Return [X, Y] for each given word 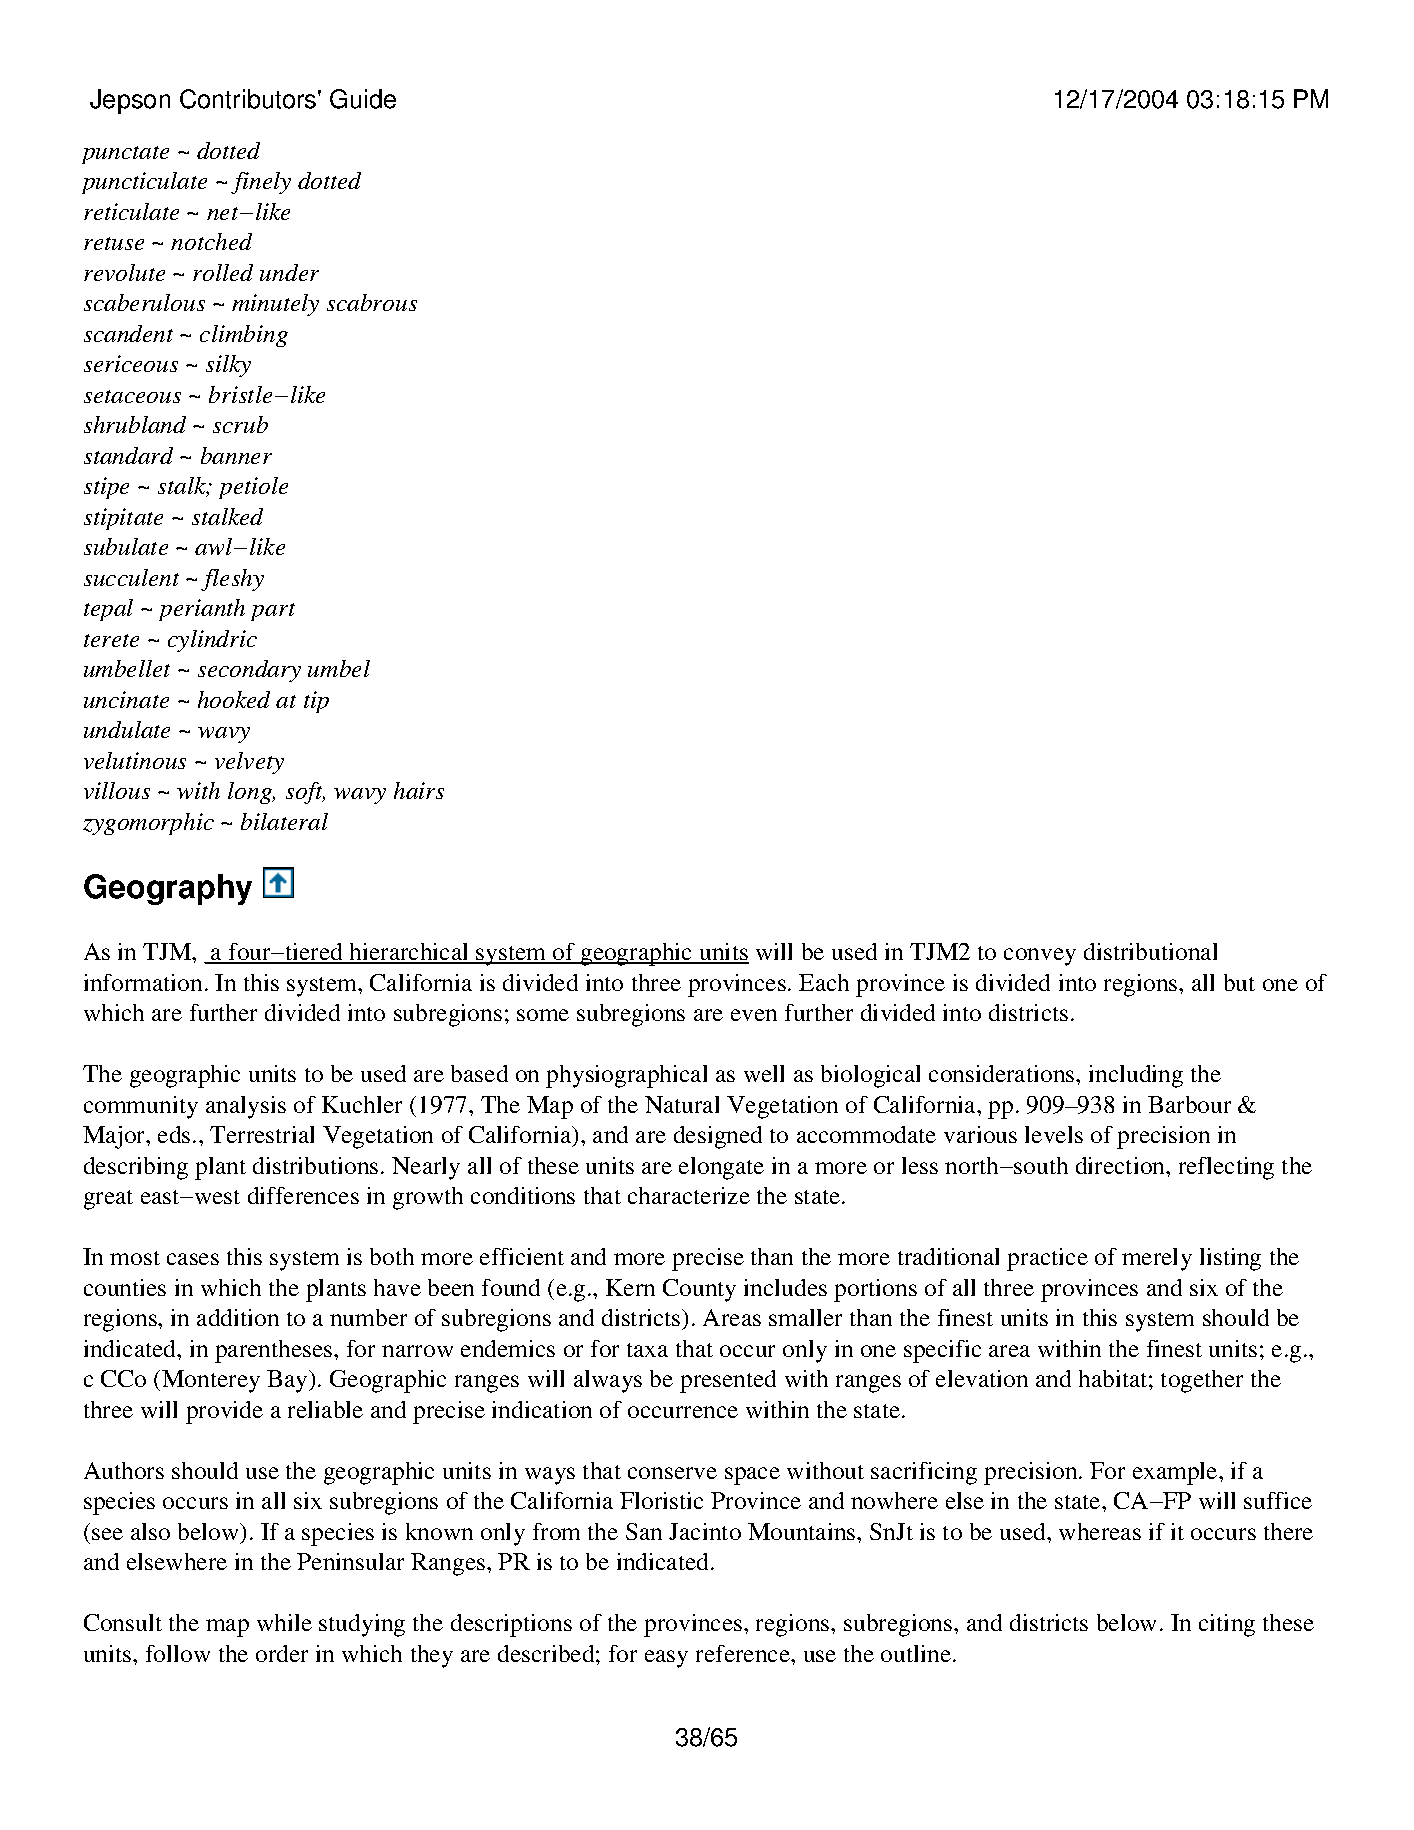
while [284, 1622]
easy [666, 1659]
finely [261, 183]
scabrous [372, 302]
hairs [419, 790]
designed [718, 1137]
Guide [363, 99]
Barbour [1189, 1104]
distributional [1150, 951]
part [273, 612]
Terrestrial [262, 1134]
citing [1227, 1625]
